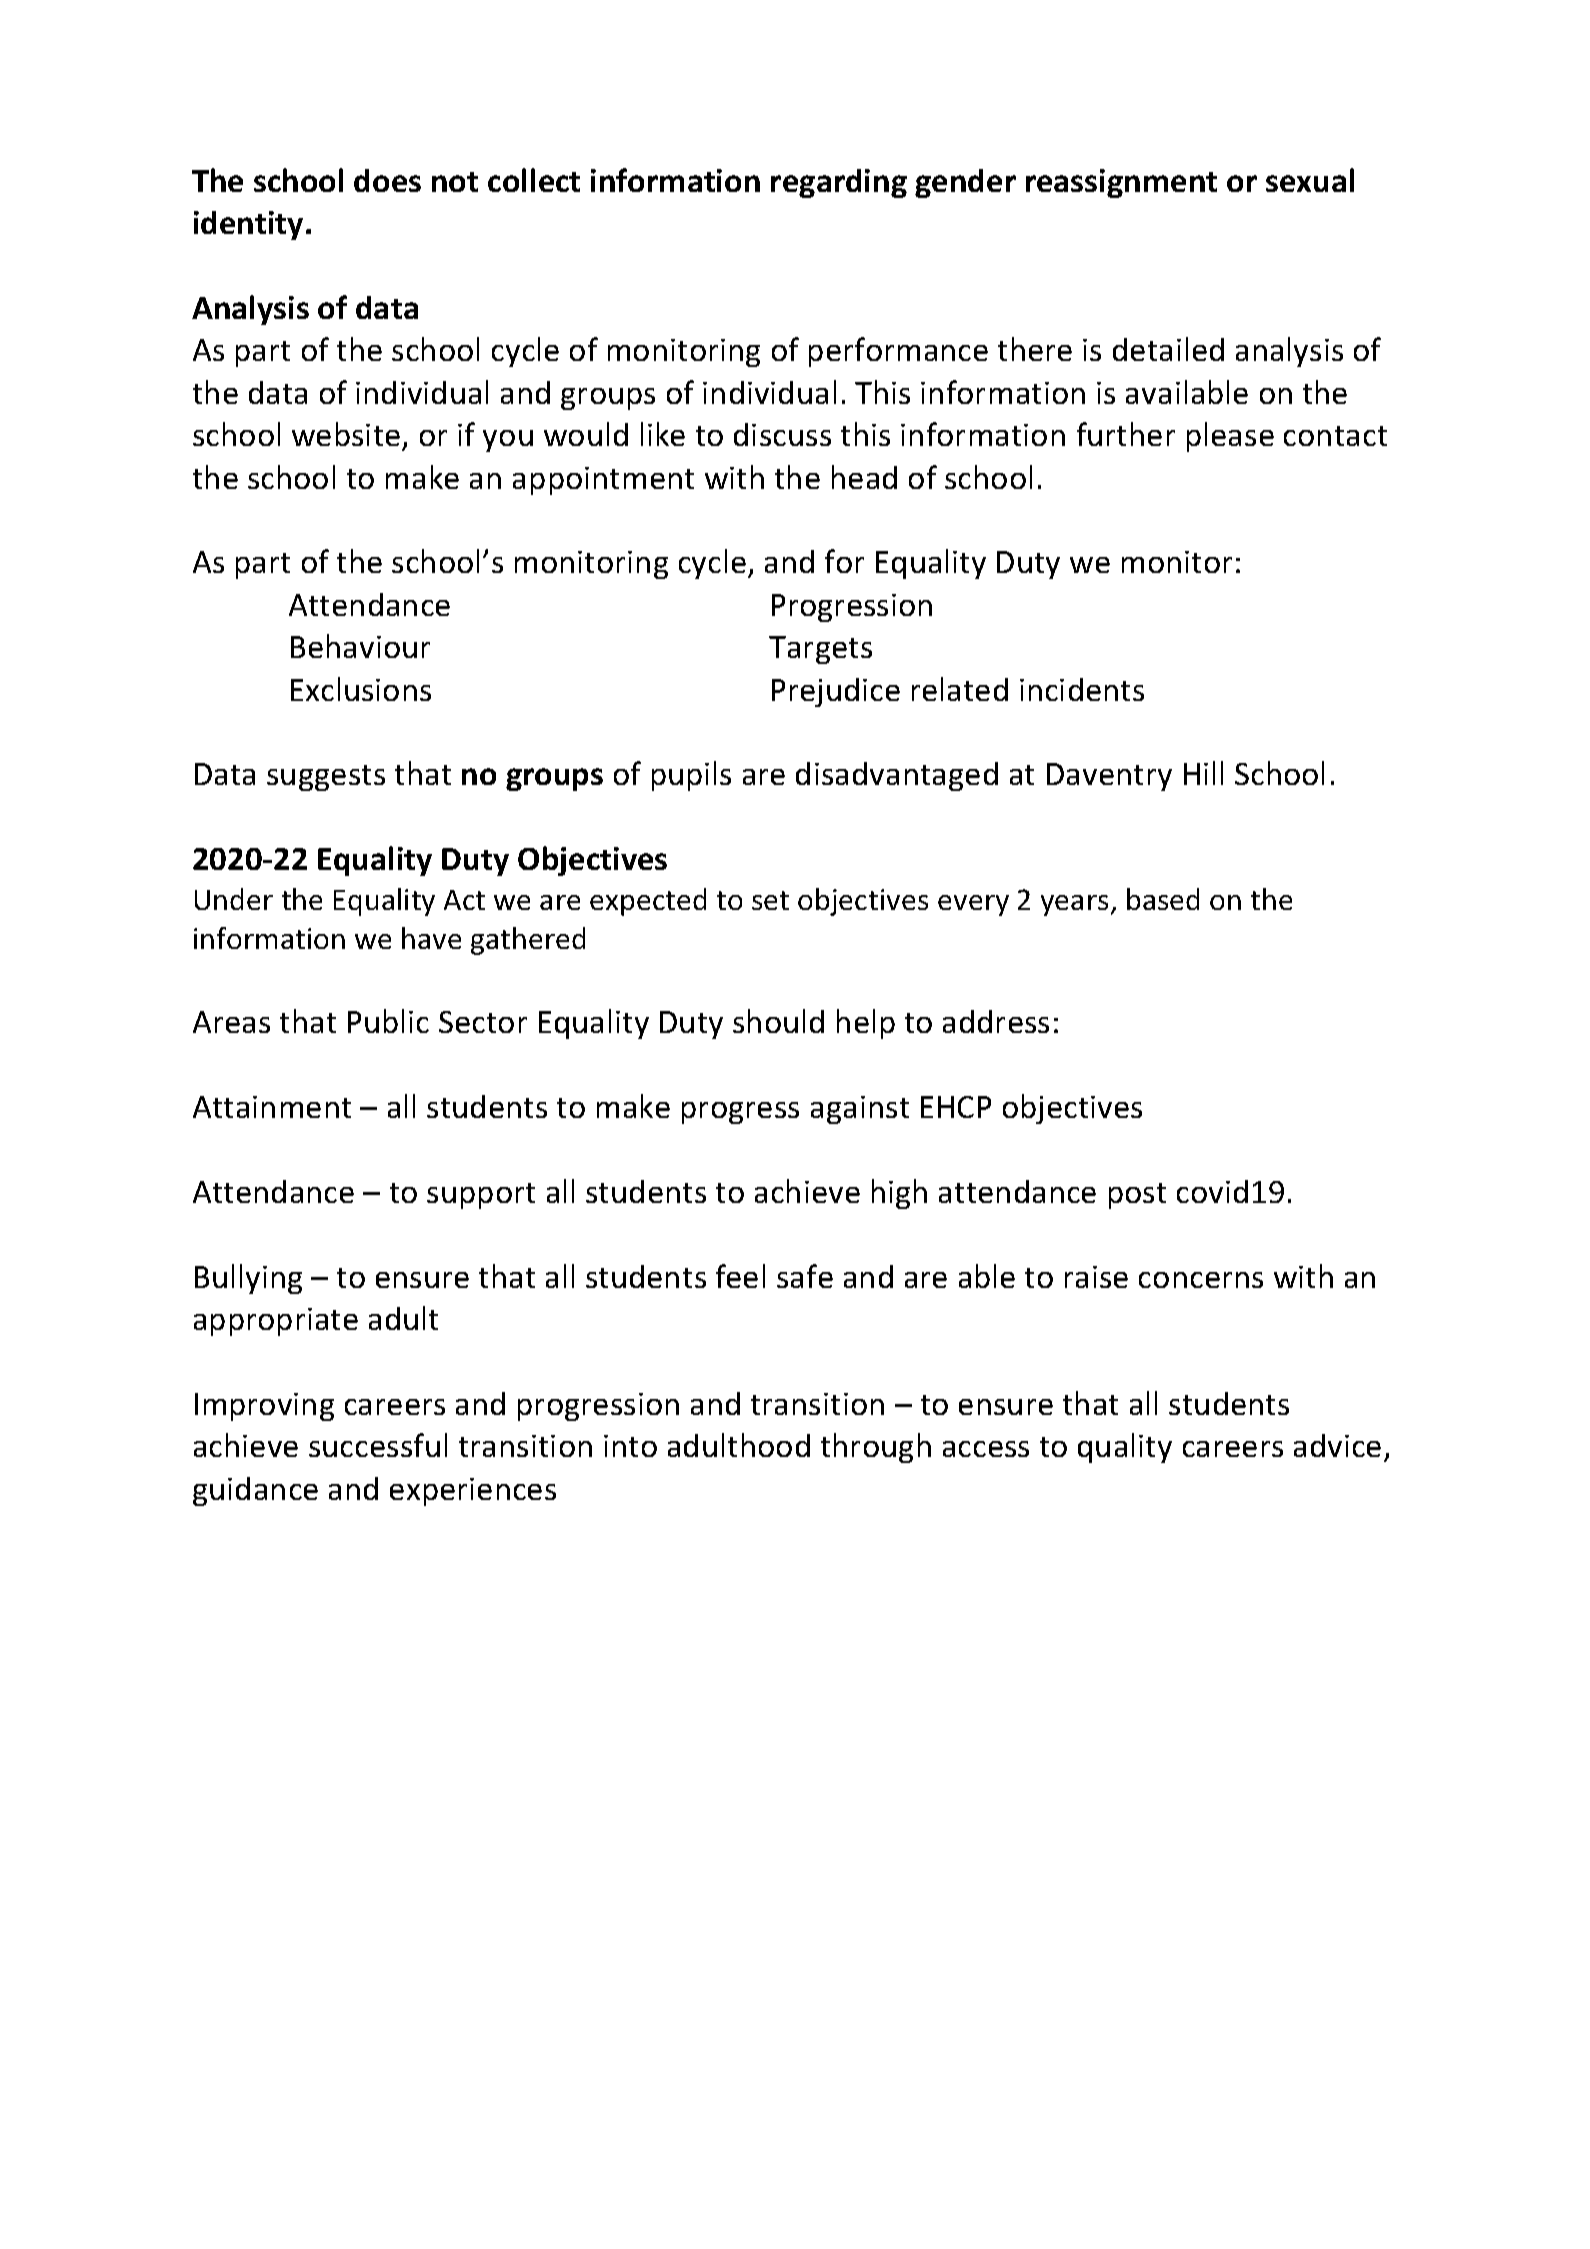 This page has width=1590, height=2249. I want to click on website, so click(346, 434).
